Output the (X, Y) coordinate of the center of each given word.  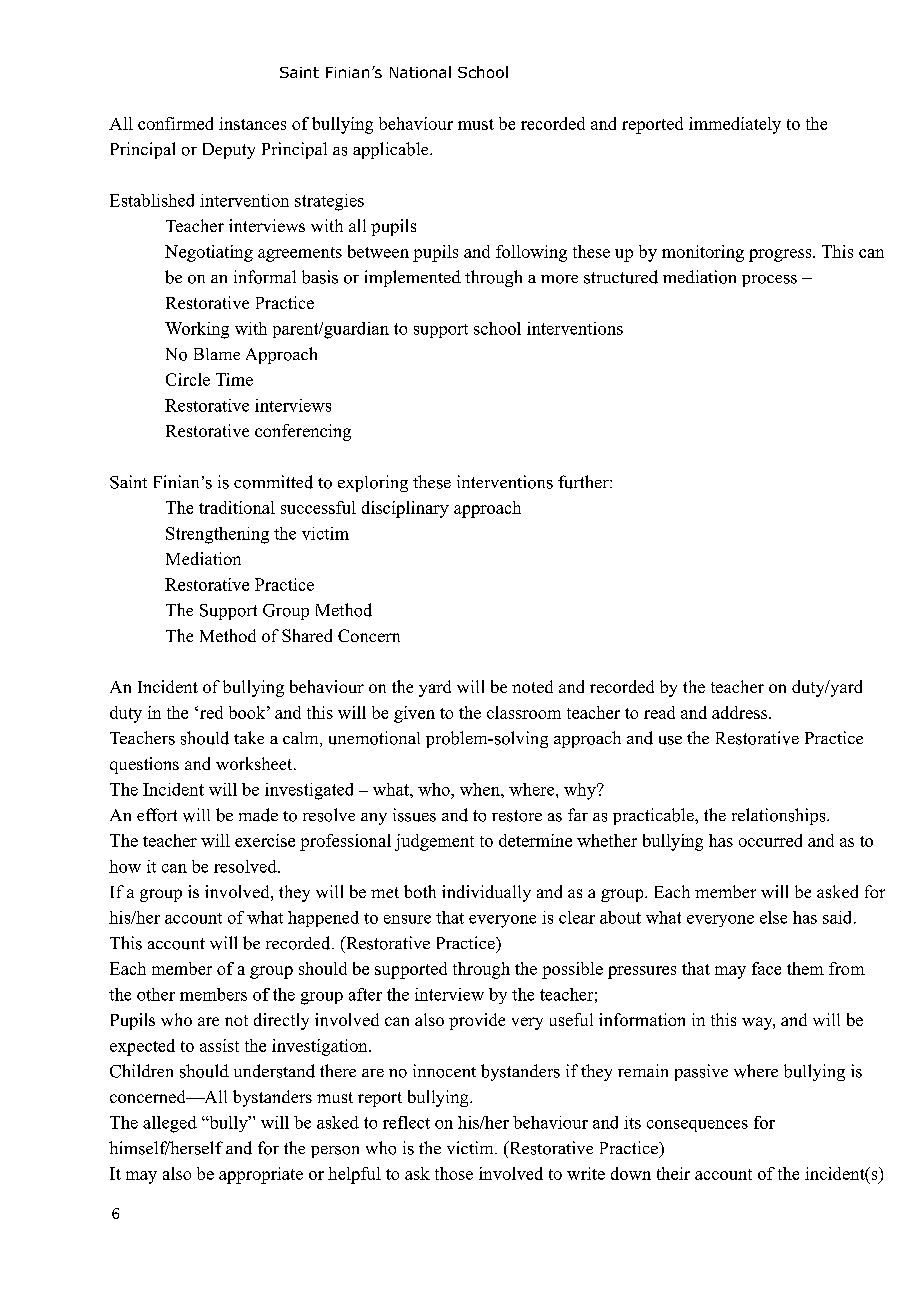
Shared (307, 635)
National (420, 72)
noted (532, 686)
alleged (170, 1124)
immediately (735, 125)
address (739, 712)
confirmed (175, 123)
